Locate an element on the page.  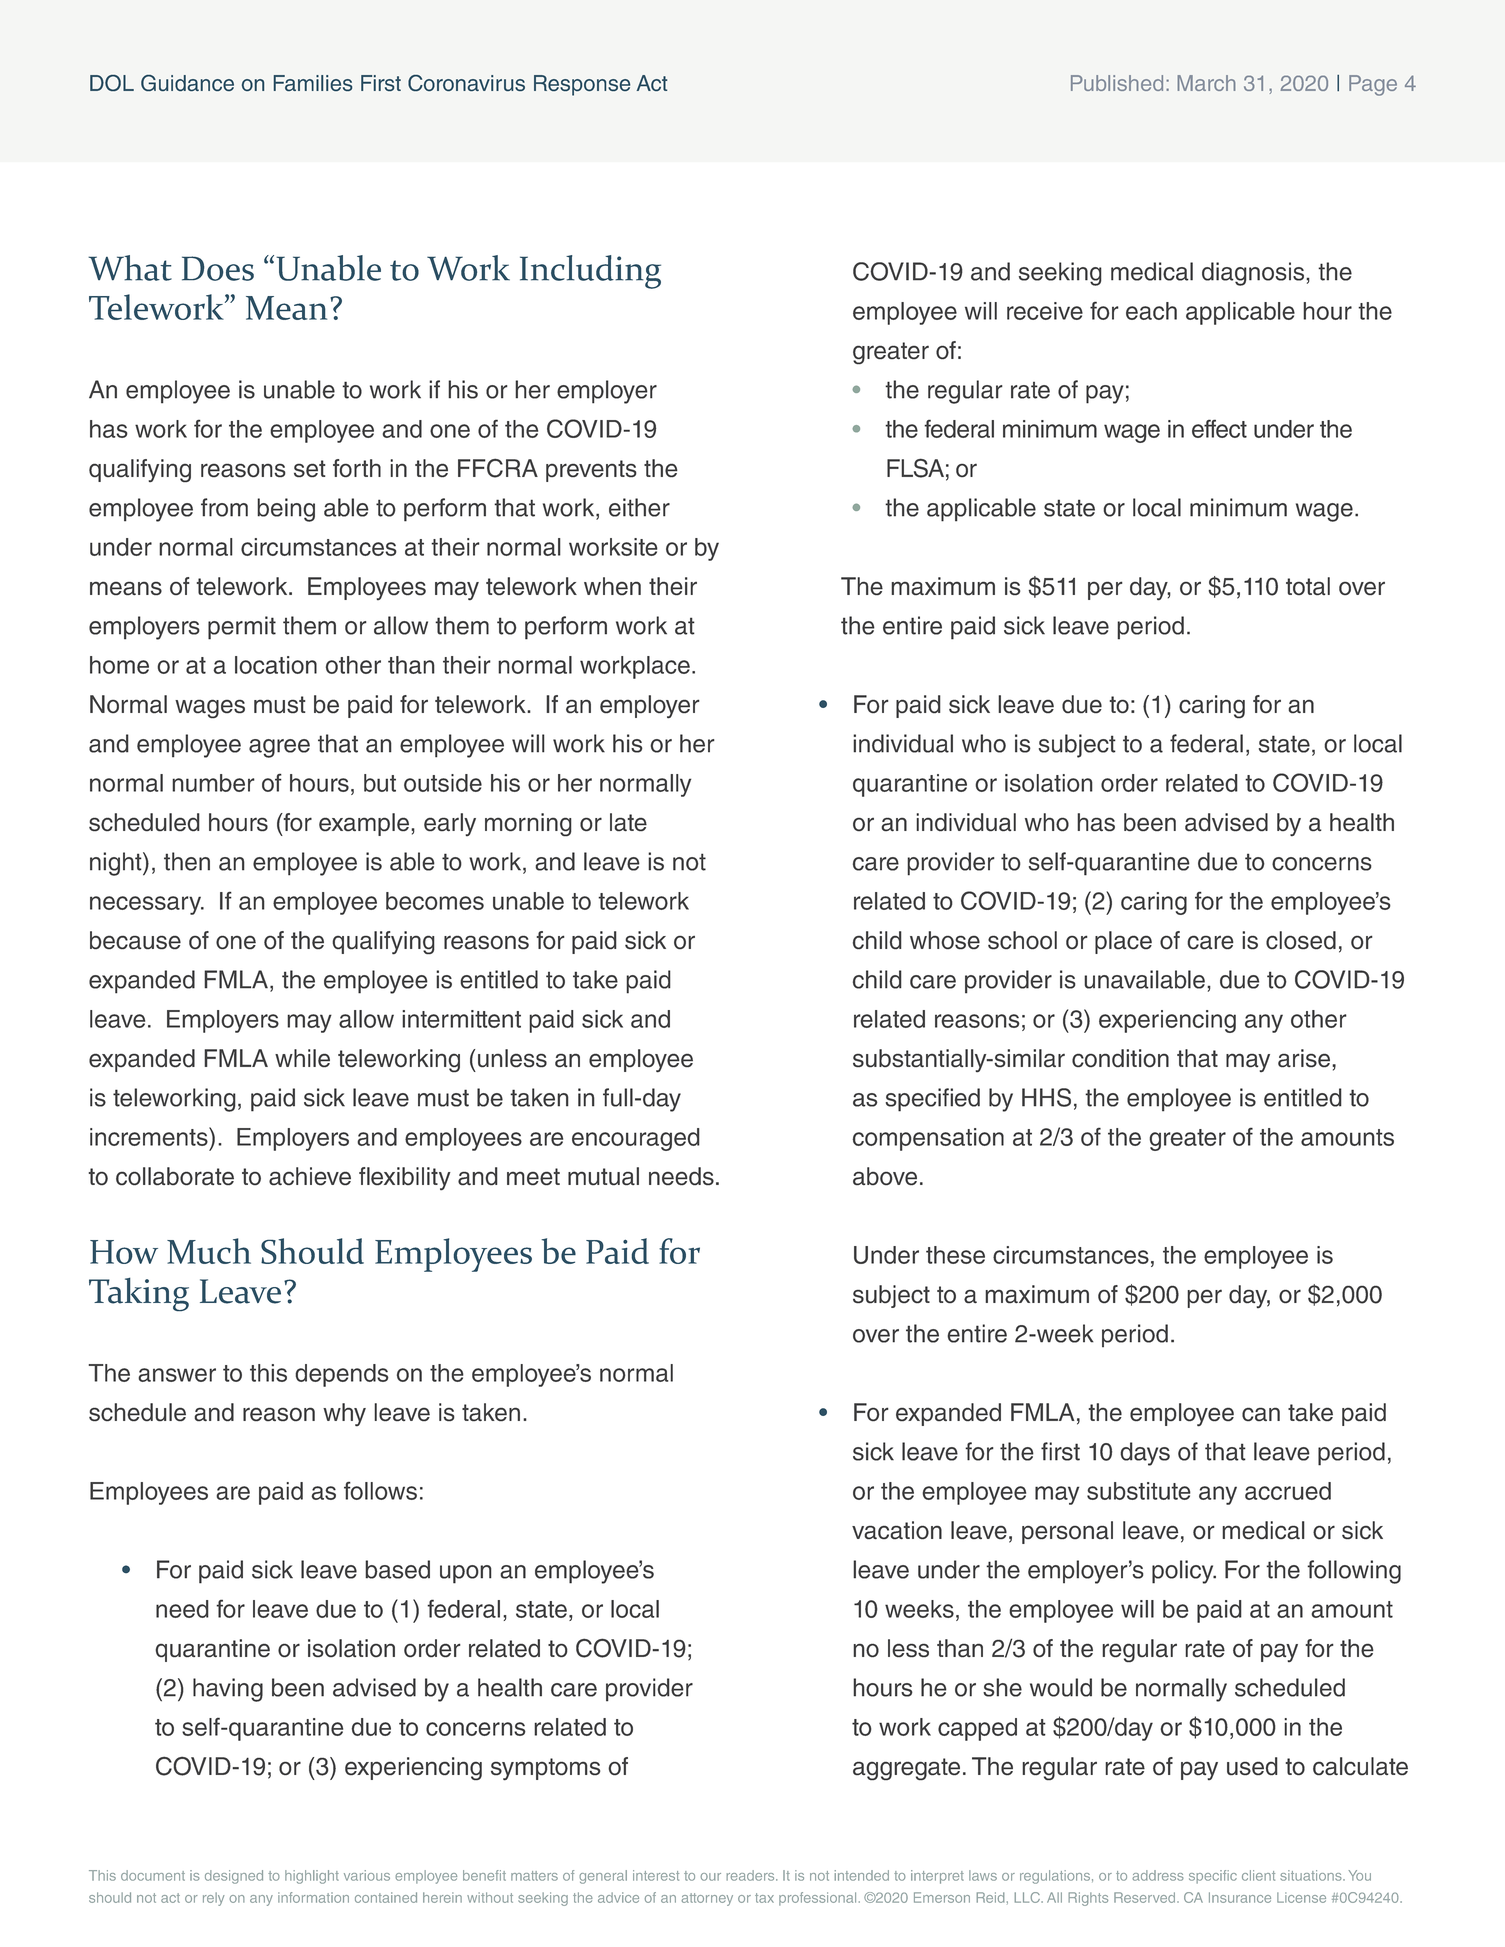
March is located at coordinates (1206, 83).
